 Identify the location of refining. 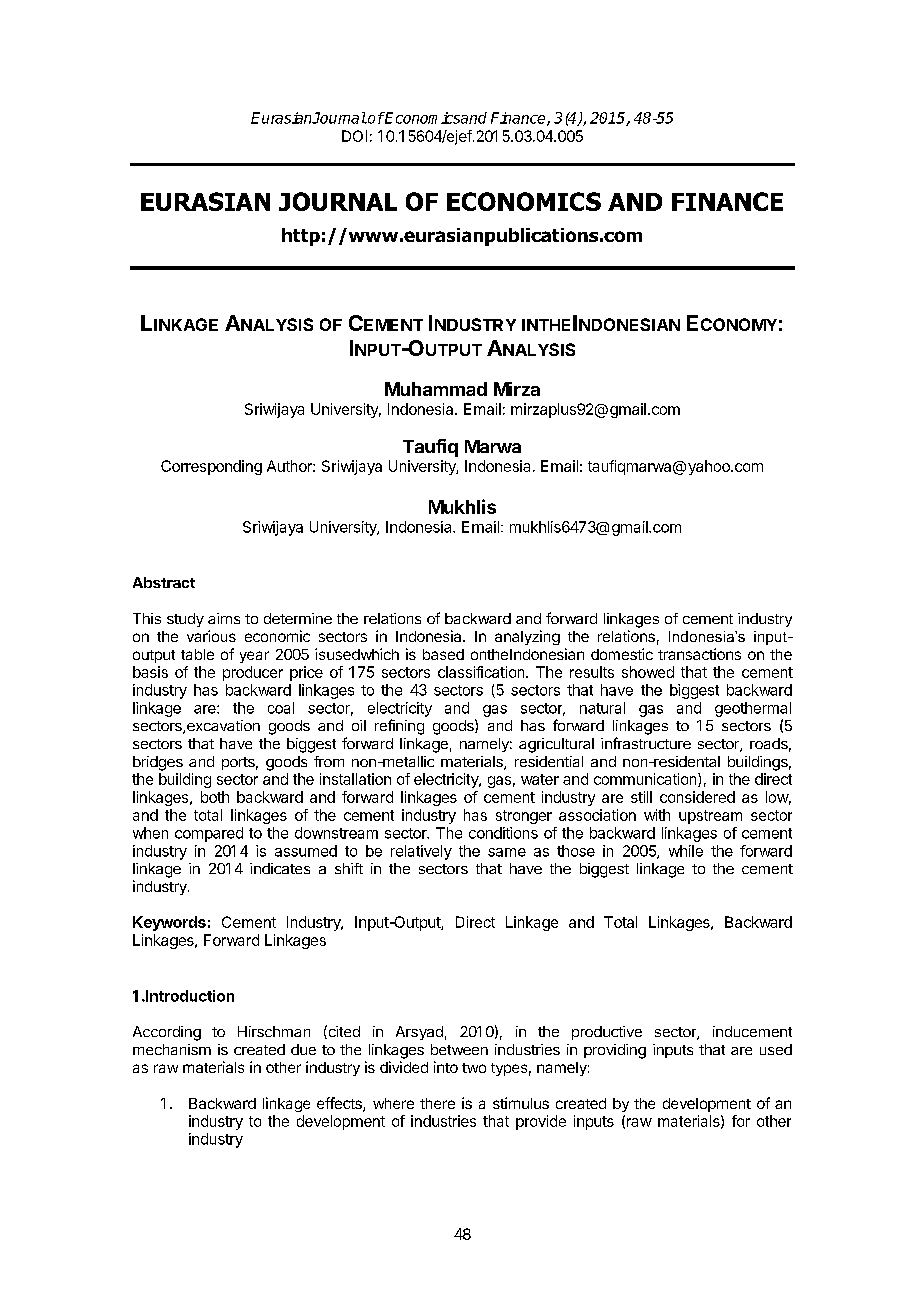
(399, 727).
